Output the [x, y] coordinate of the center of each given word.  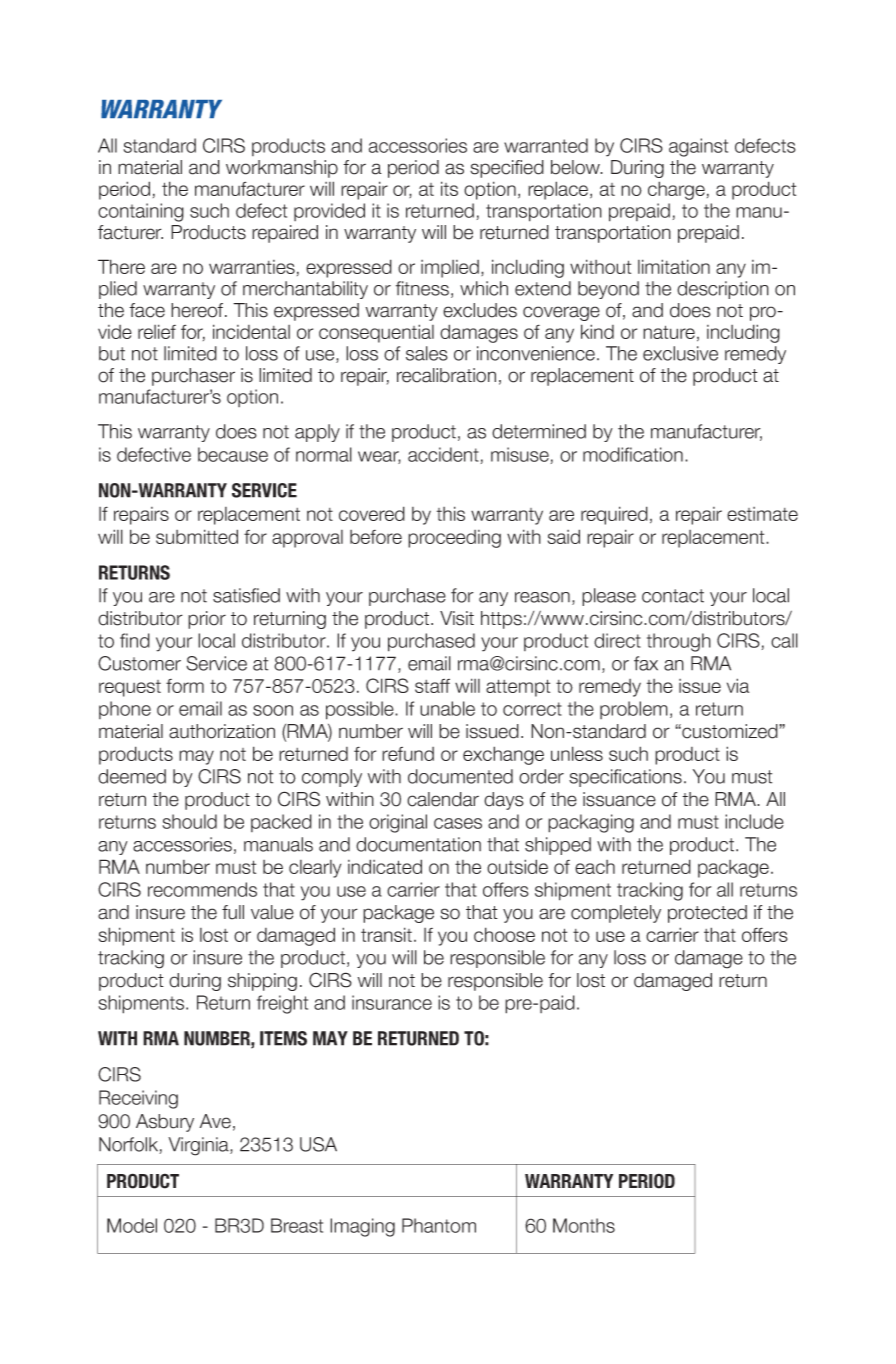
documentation [418, 844]
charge [676, 190]
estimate [762, 514]
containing [141, 212]
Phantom [439, 1225]
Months [584, 1225]
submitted [197, 536]
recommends [202, 889]
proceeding [454, 539]
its [449, 188]
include [754, 821]
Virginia [199, 1146]
